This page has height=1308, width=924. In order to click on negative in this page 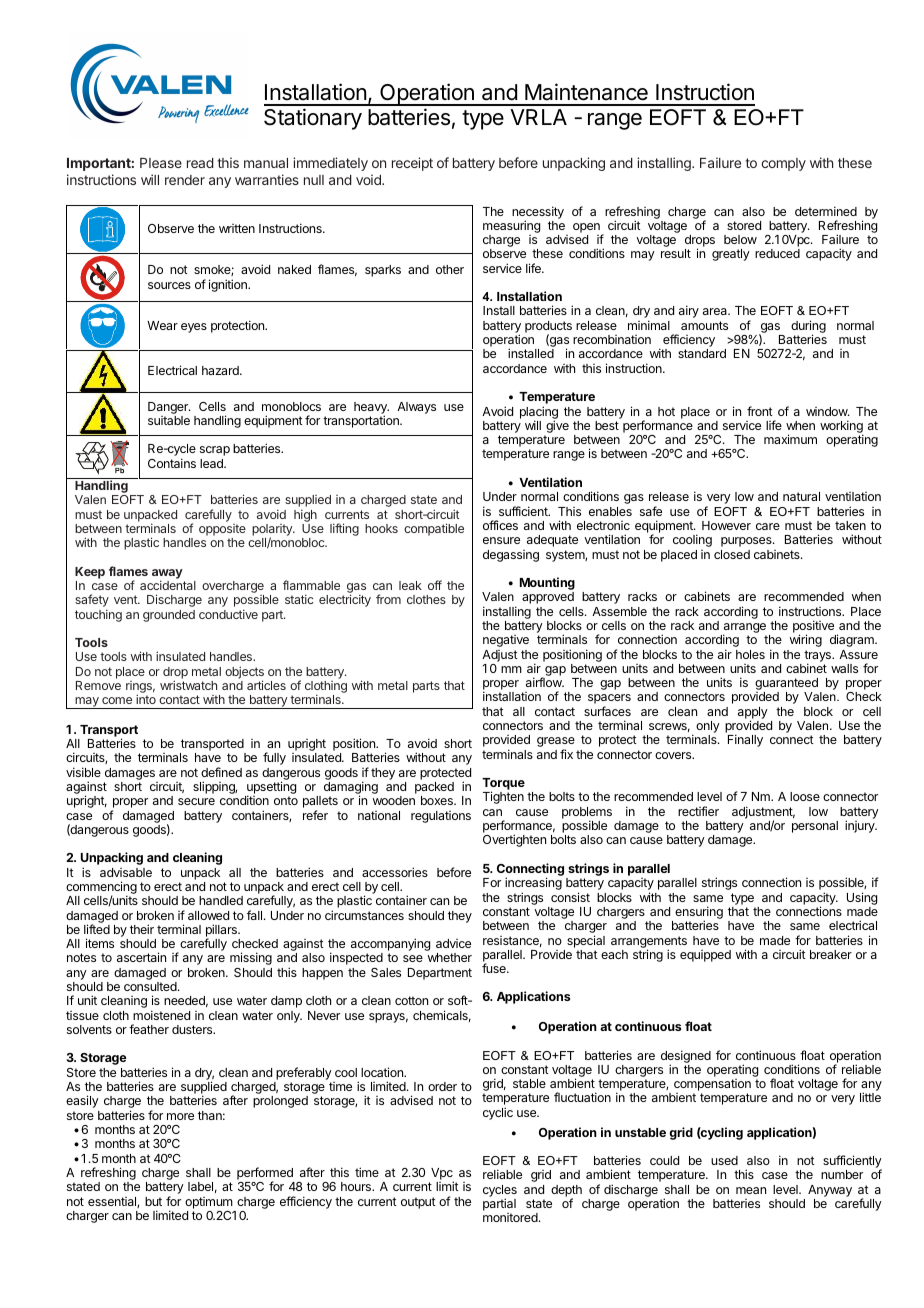, I will do `click(506, 641)`.
